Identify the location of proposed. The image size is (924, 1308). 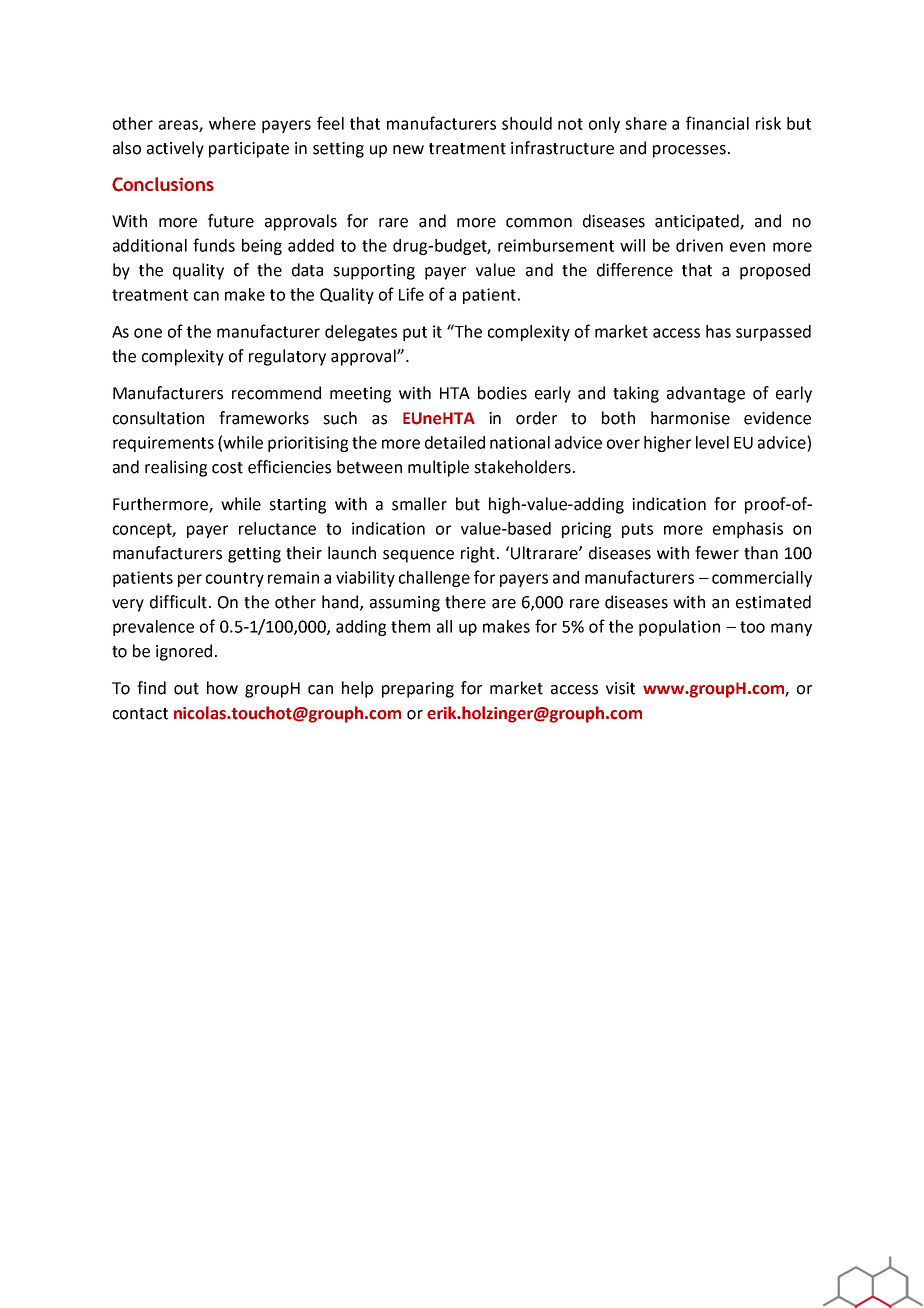
(775, 271).
